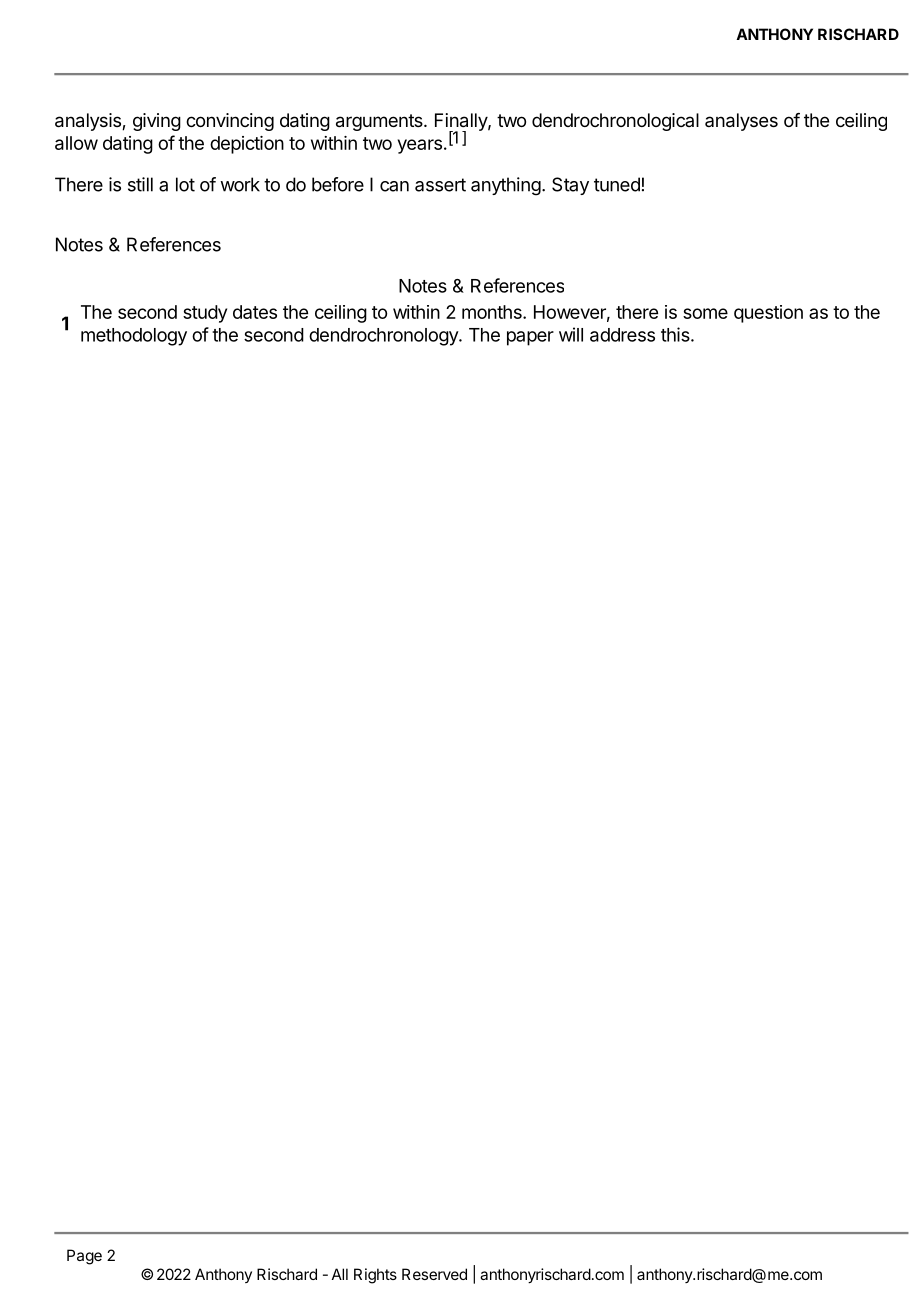  I want to click on Page, so click(84, 1257).
